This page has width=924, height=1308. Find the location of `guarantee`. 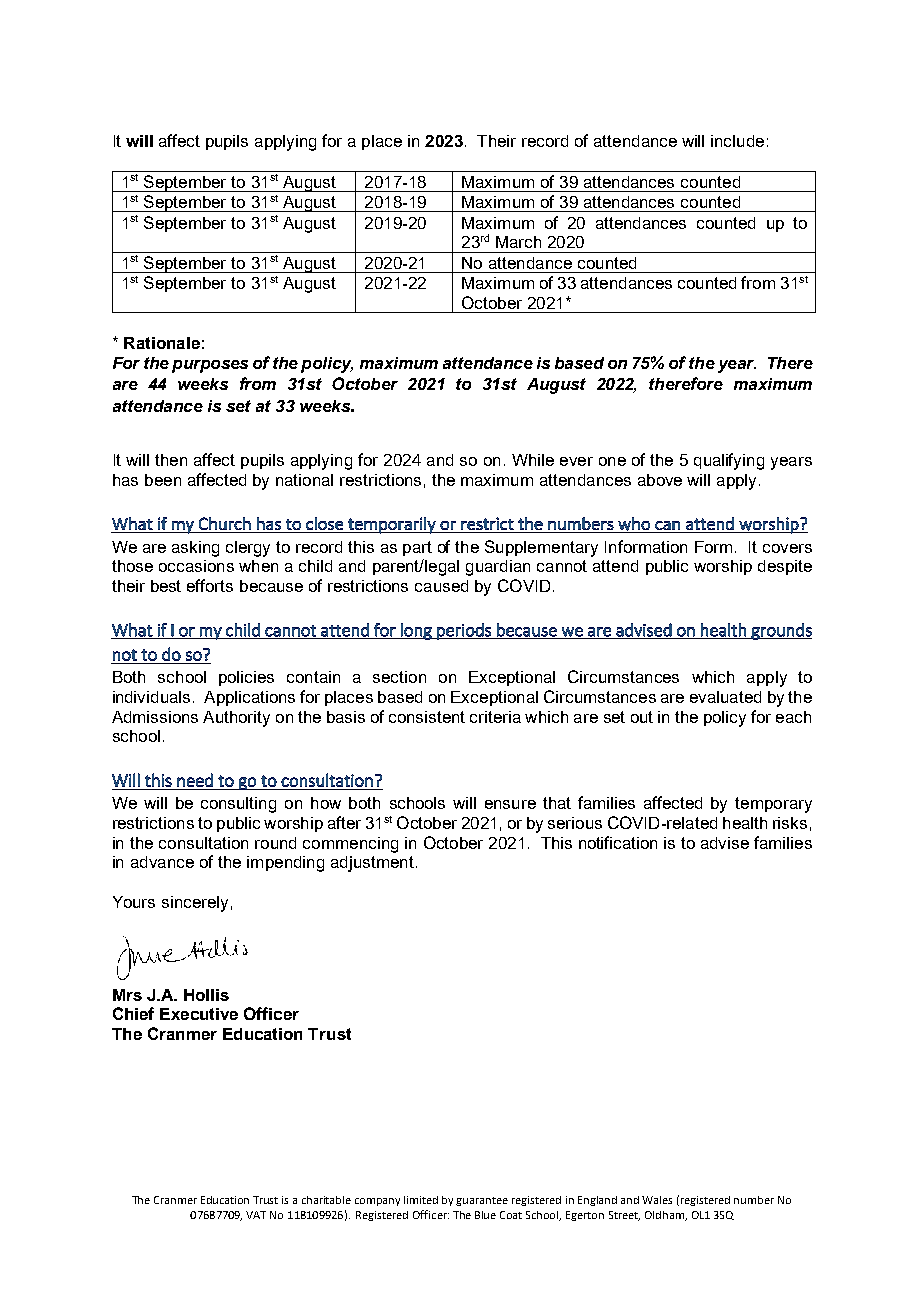

guarantee is located at coordinates (482, 1201).
